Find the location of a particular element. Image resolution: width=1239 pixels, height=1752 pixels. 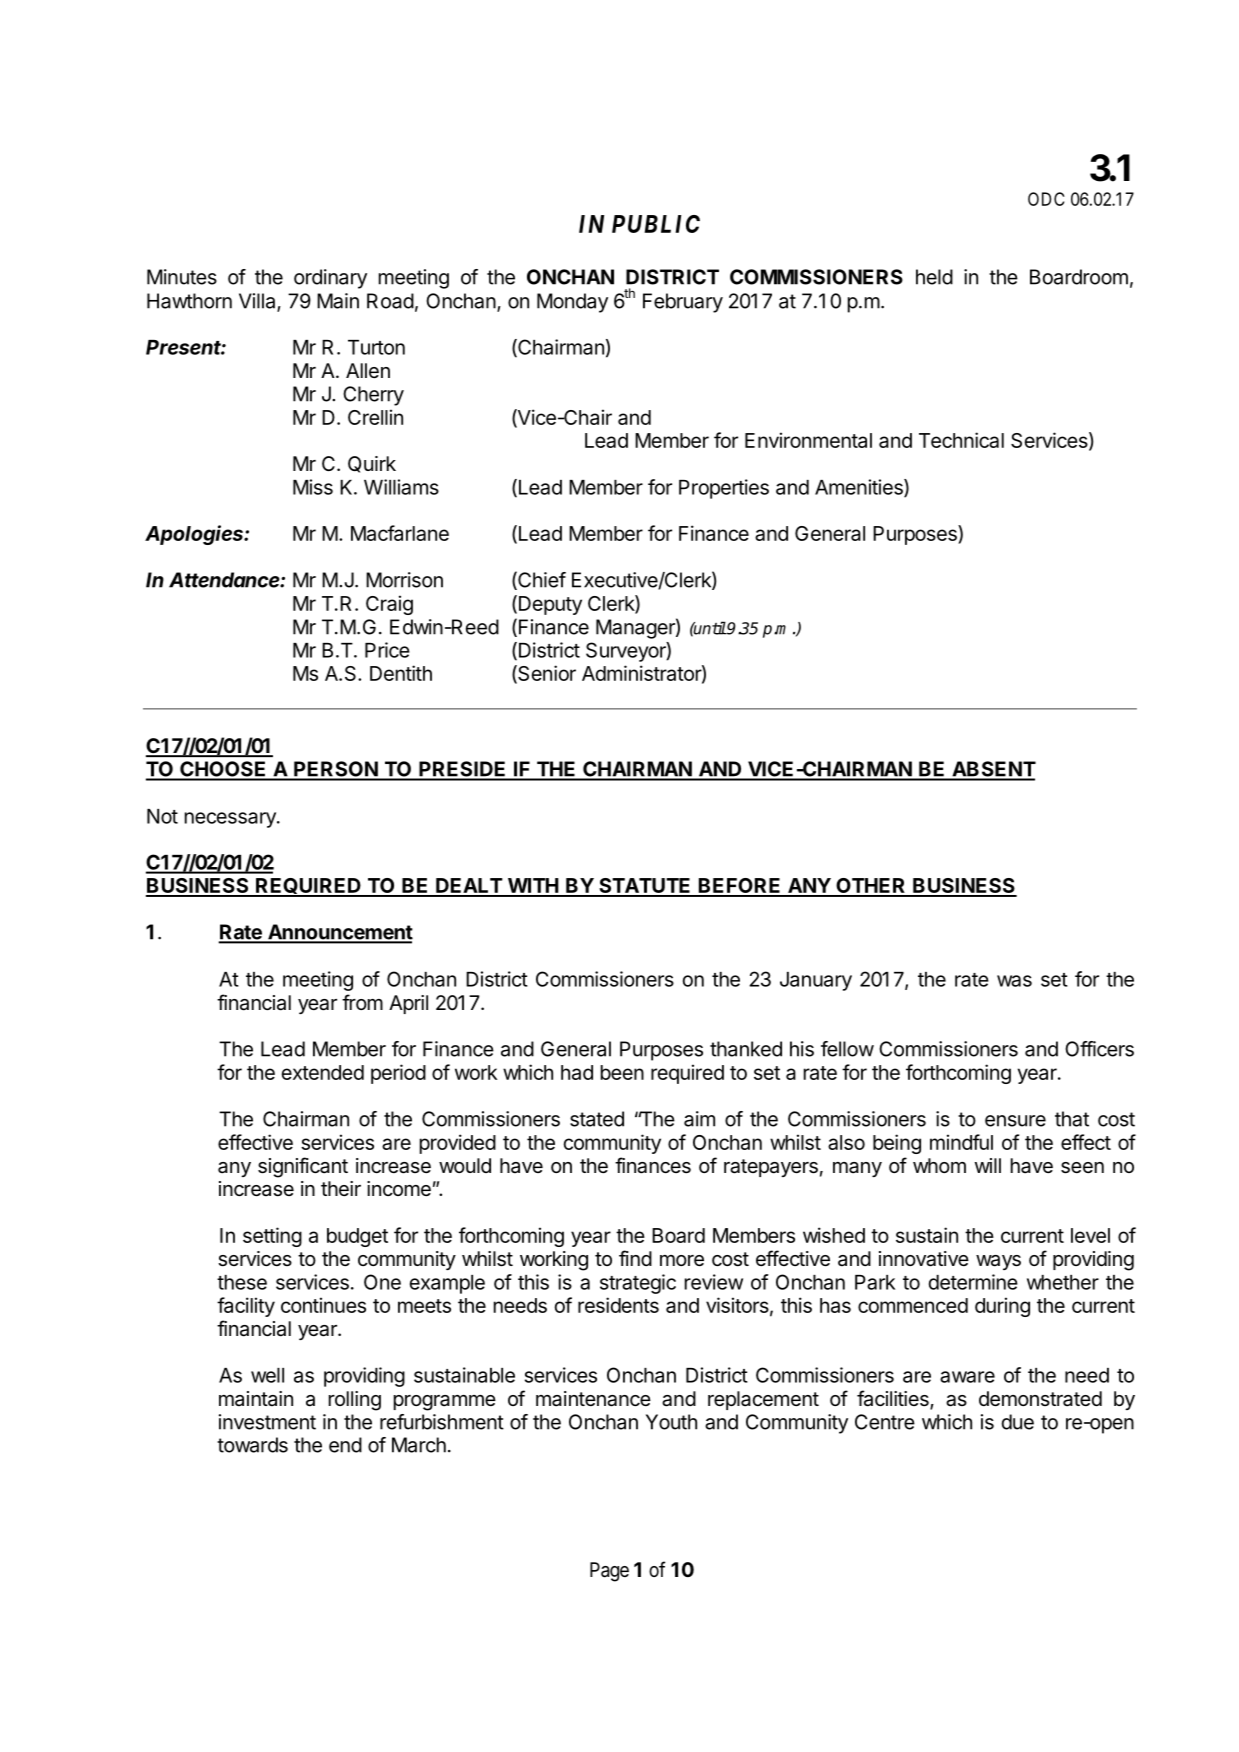

towards is located at coordinates (252, 1445).
